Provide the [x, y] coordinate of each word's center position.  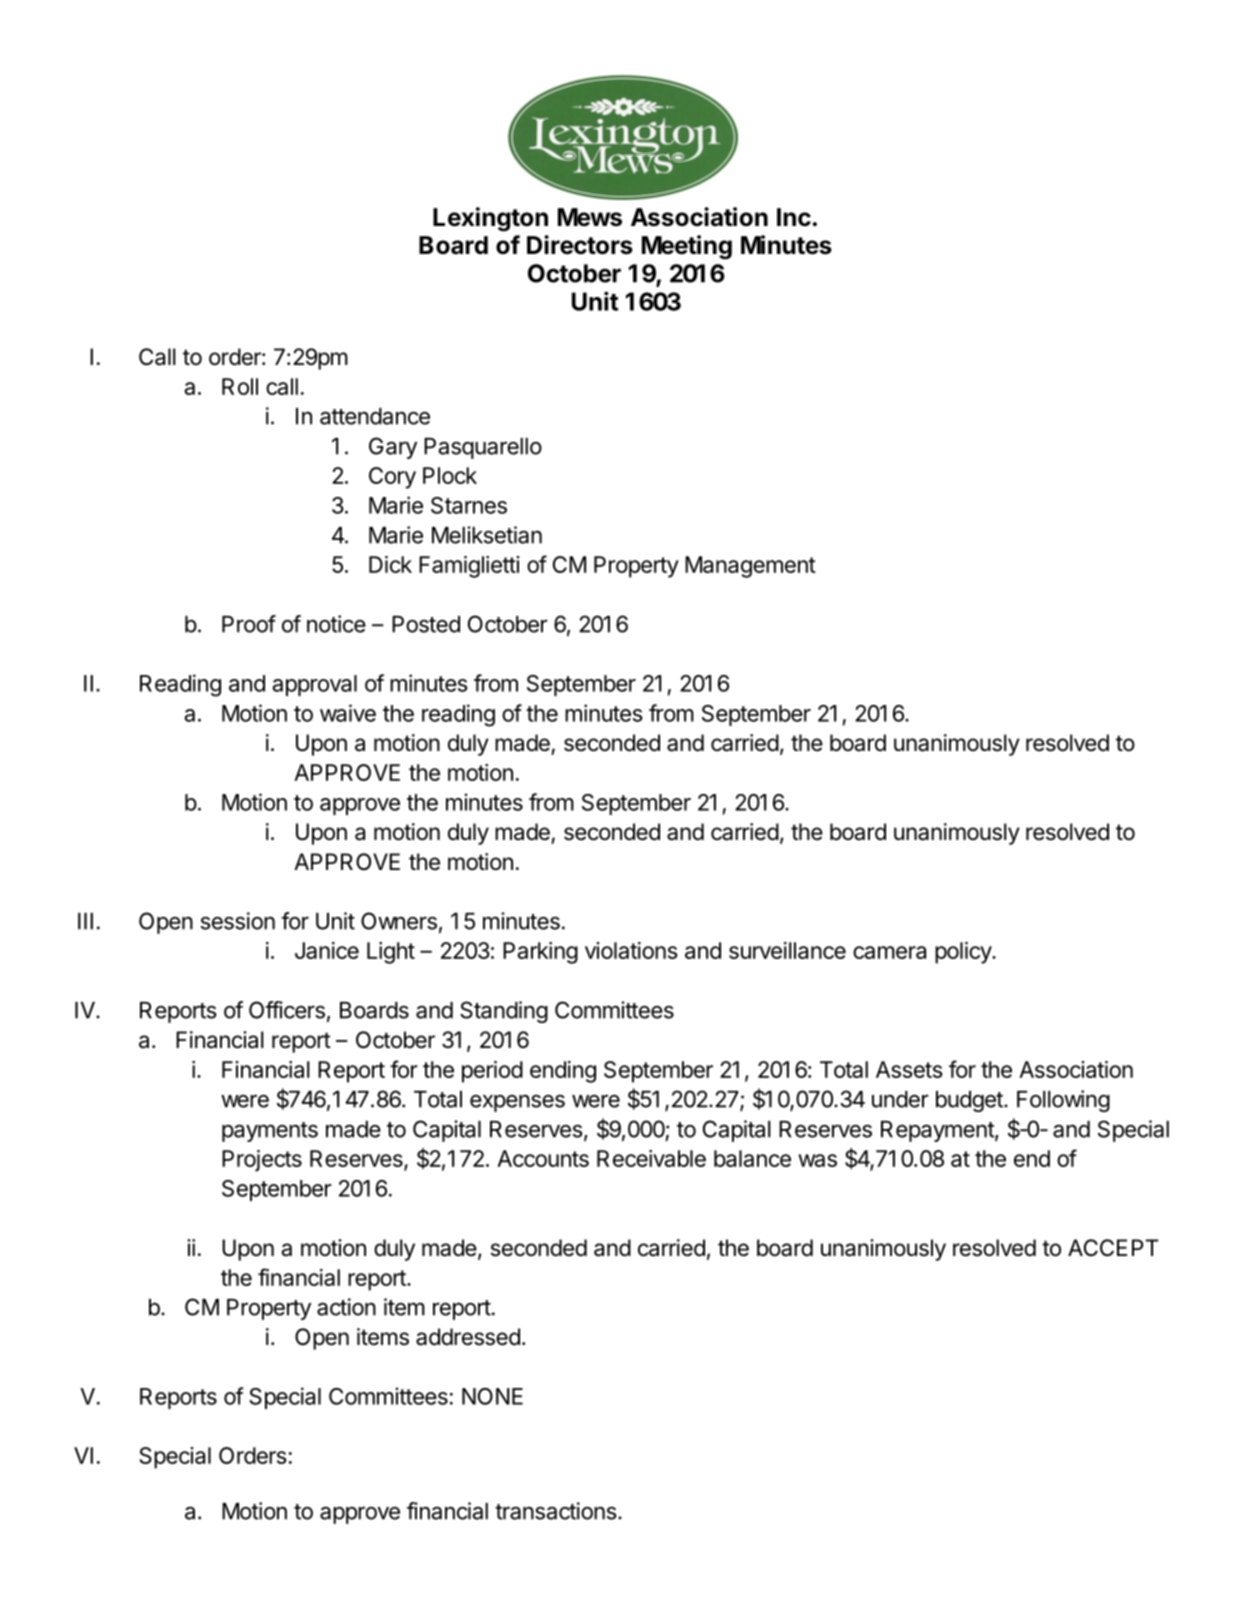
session [238, 921]
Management [750, 567]
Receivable [651, 1158]
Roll [240, 386]
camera [889, 952]
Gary [393, 448]
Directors [580, 245]
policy [964, 953]
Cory [392, 478]
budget [970, 1101]
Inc [794, 217]
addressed [468, 1337]
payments [270, 1132]
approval [315, 685]
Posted [426, 624]
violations [631, 950]
